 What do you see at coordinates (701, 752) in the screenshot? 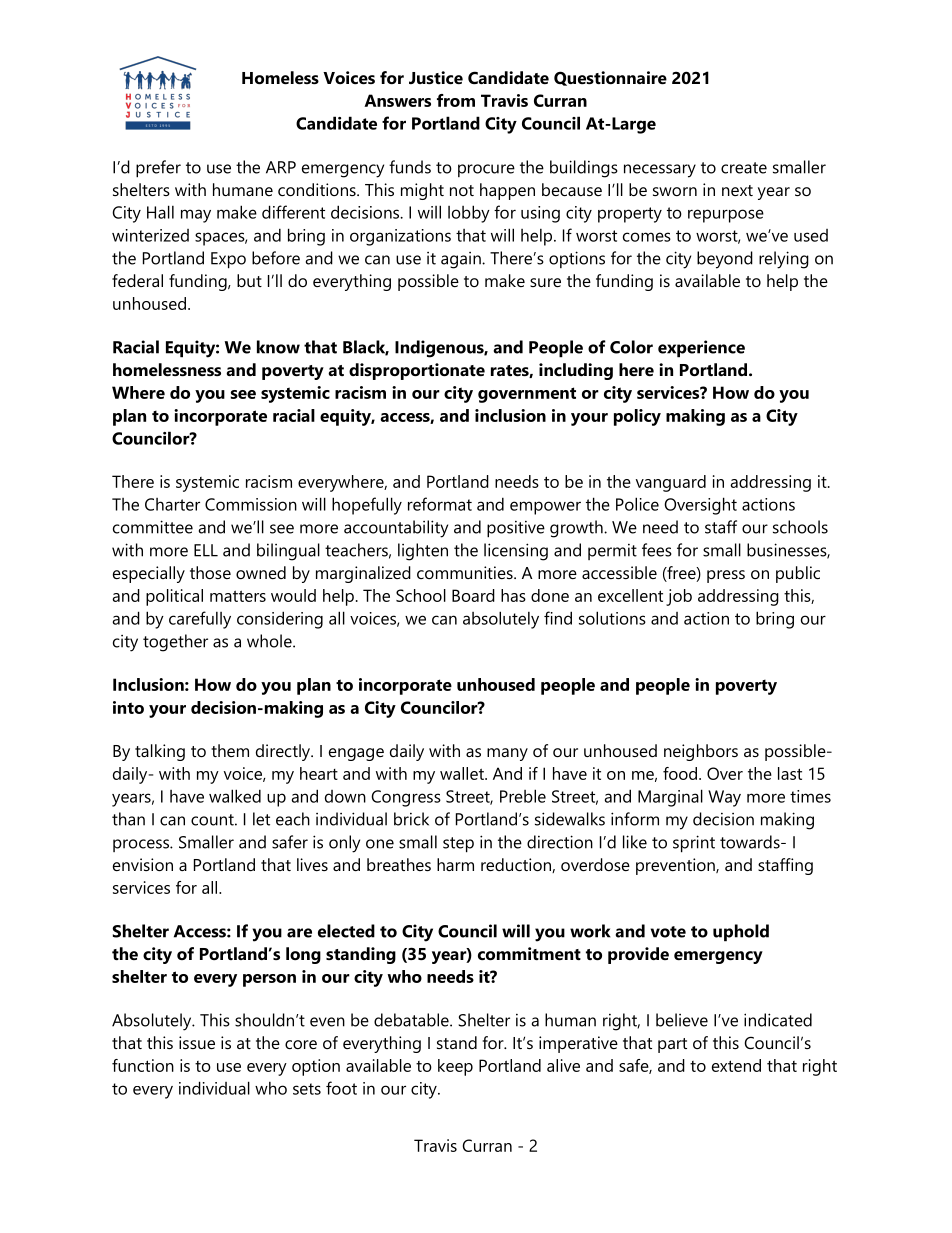
I see `neighbors` at bounding box center [701, 752].
